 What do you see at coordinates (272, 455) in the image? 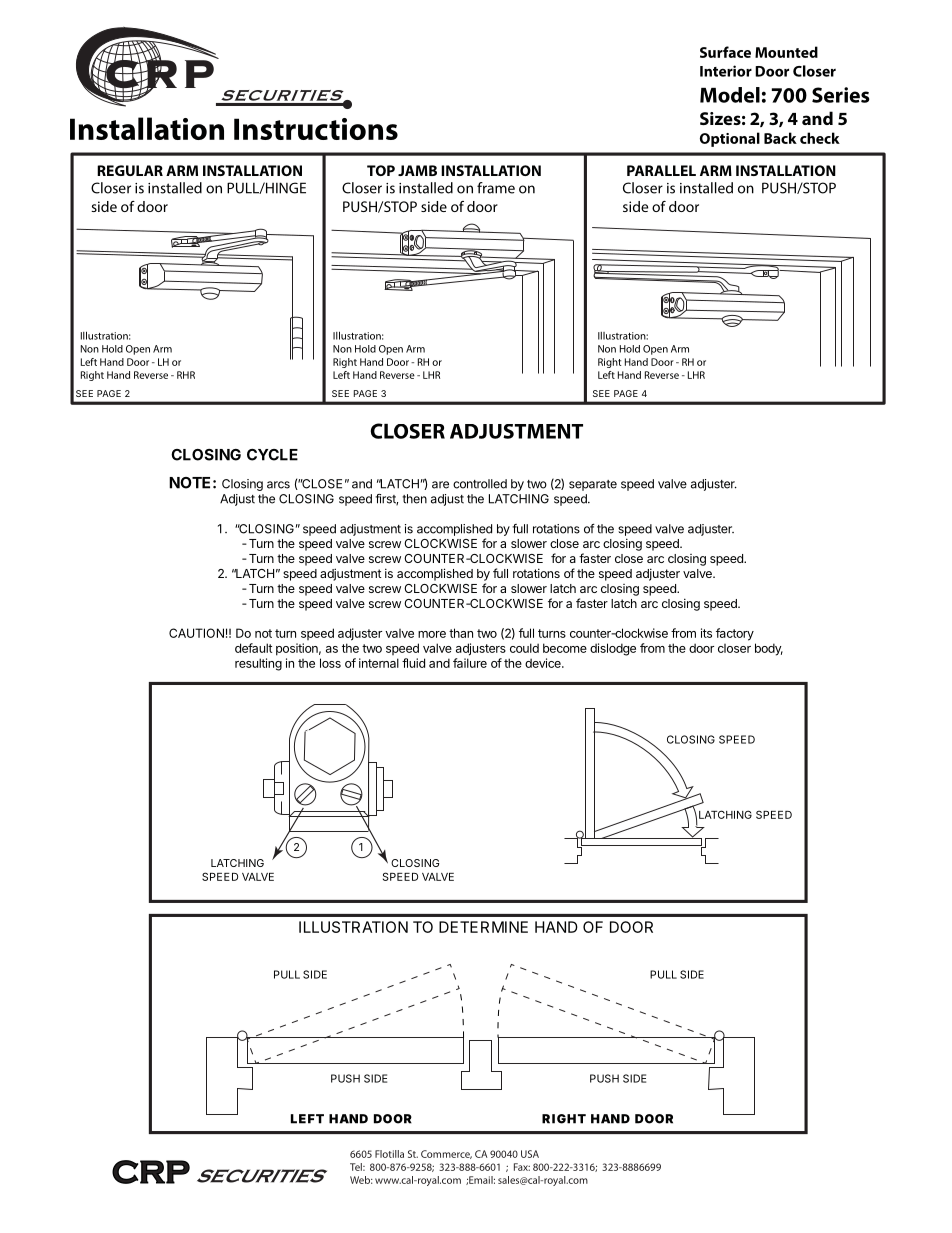
I see `CYCLE` at bounding box center [272, 455].
